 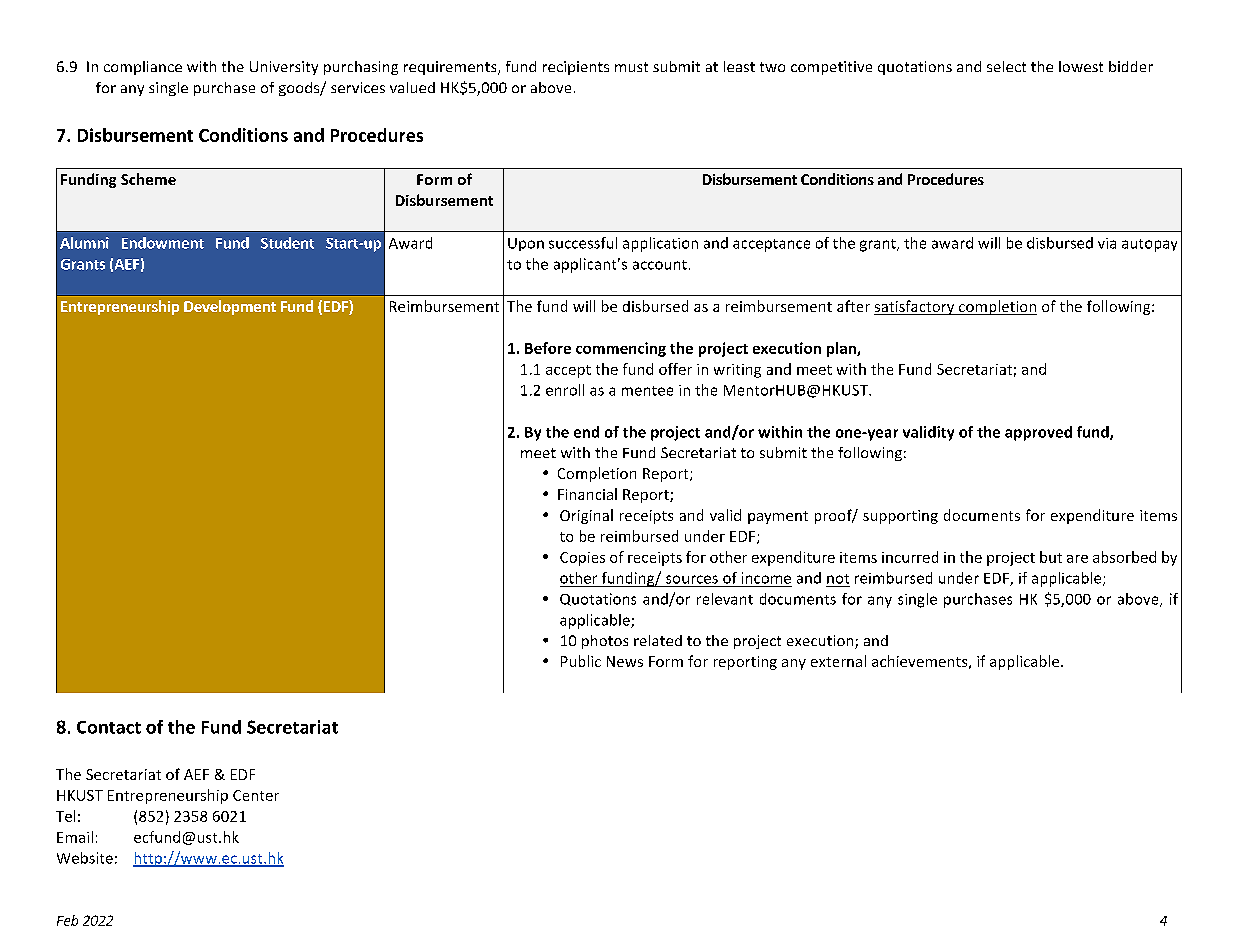 What do you see at coordinates (256, 795) in the image?
I see `Center` at bounding box center [256, 795].
